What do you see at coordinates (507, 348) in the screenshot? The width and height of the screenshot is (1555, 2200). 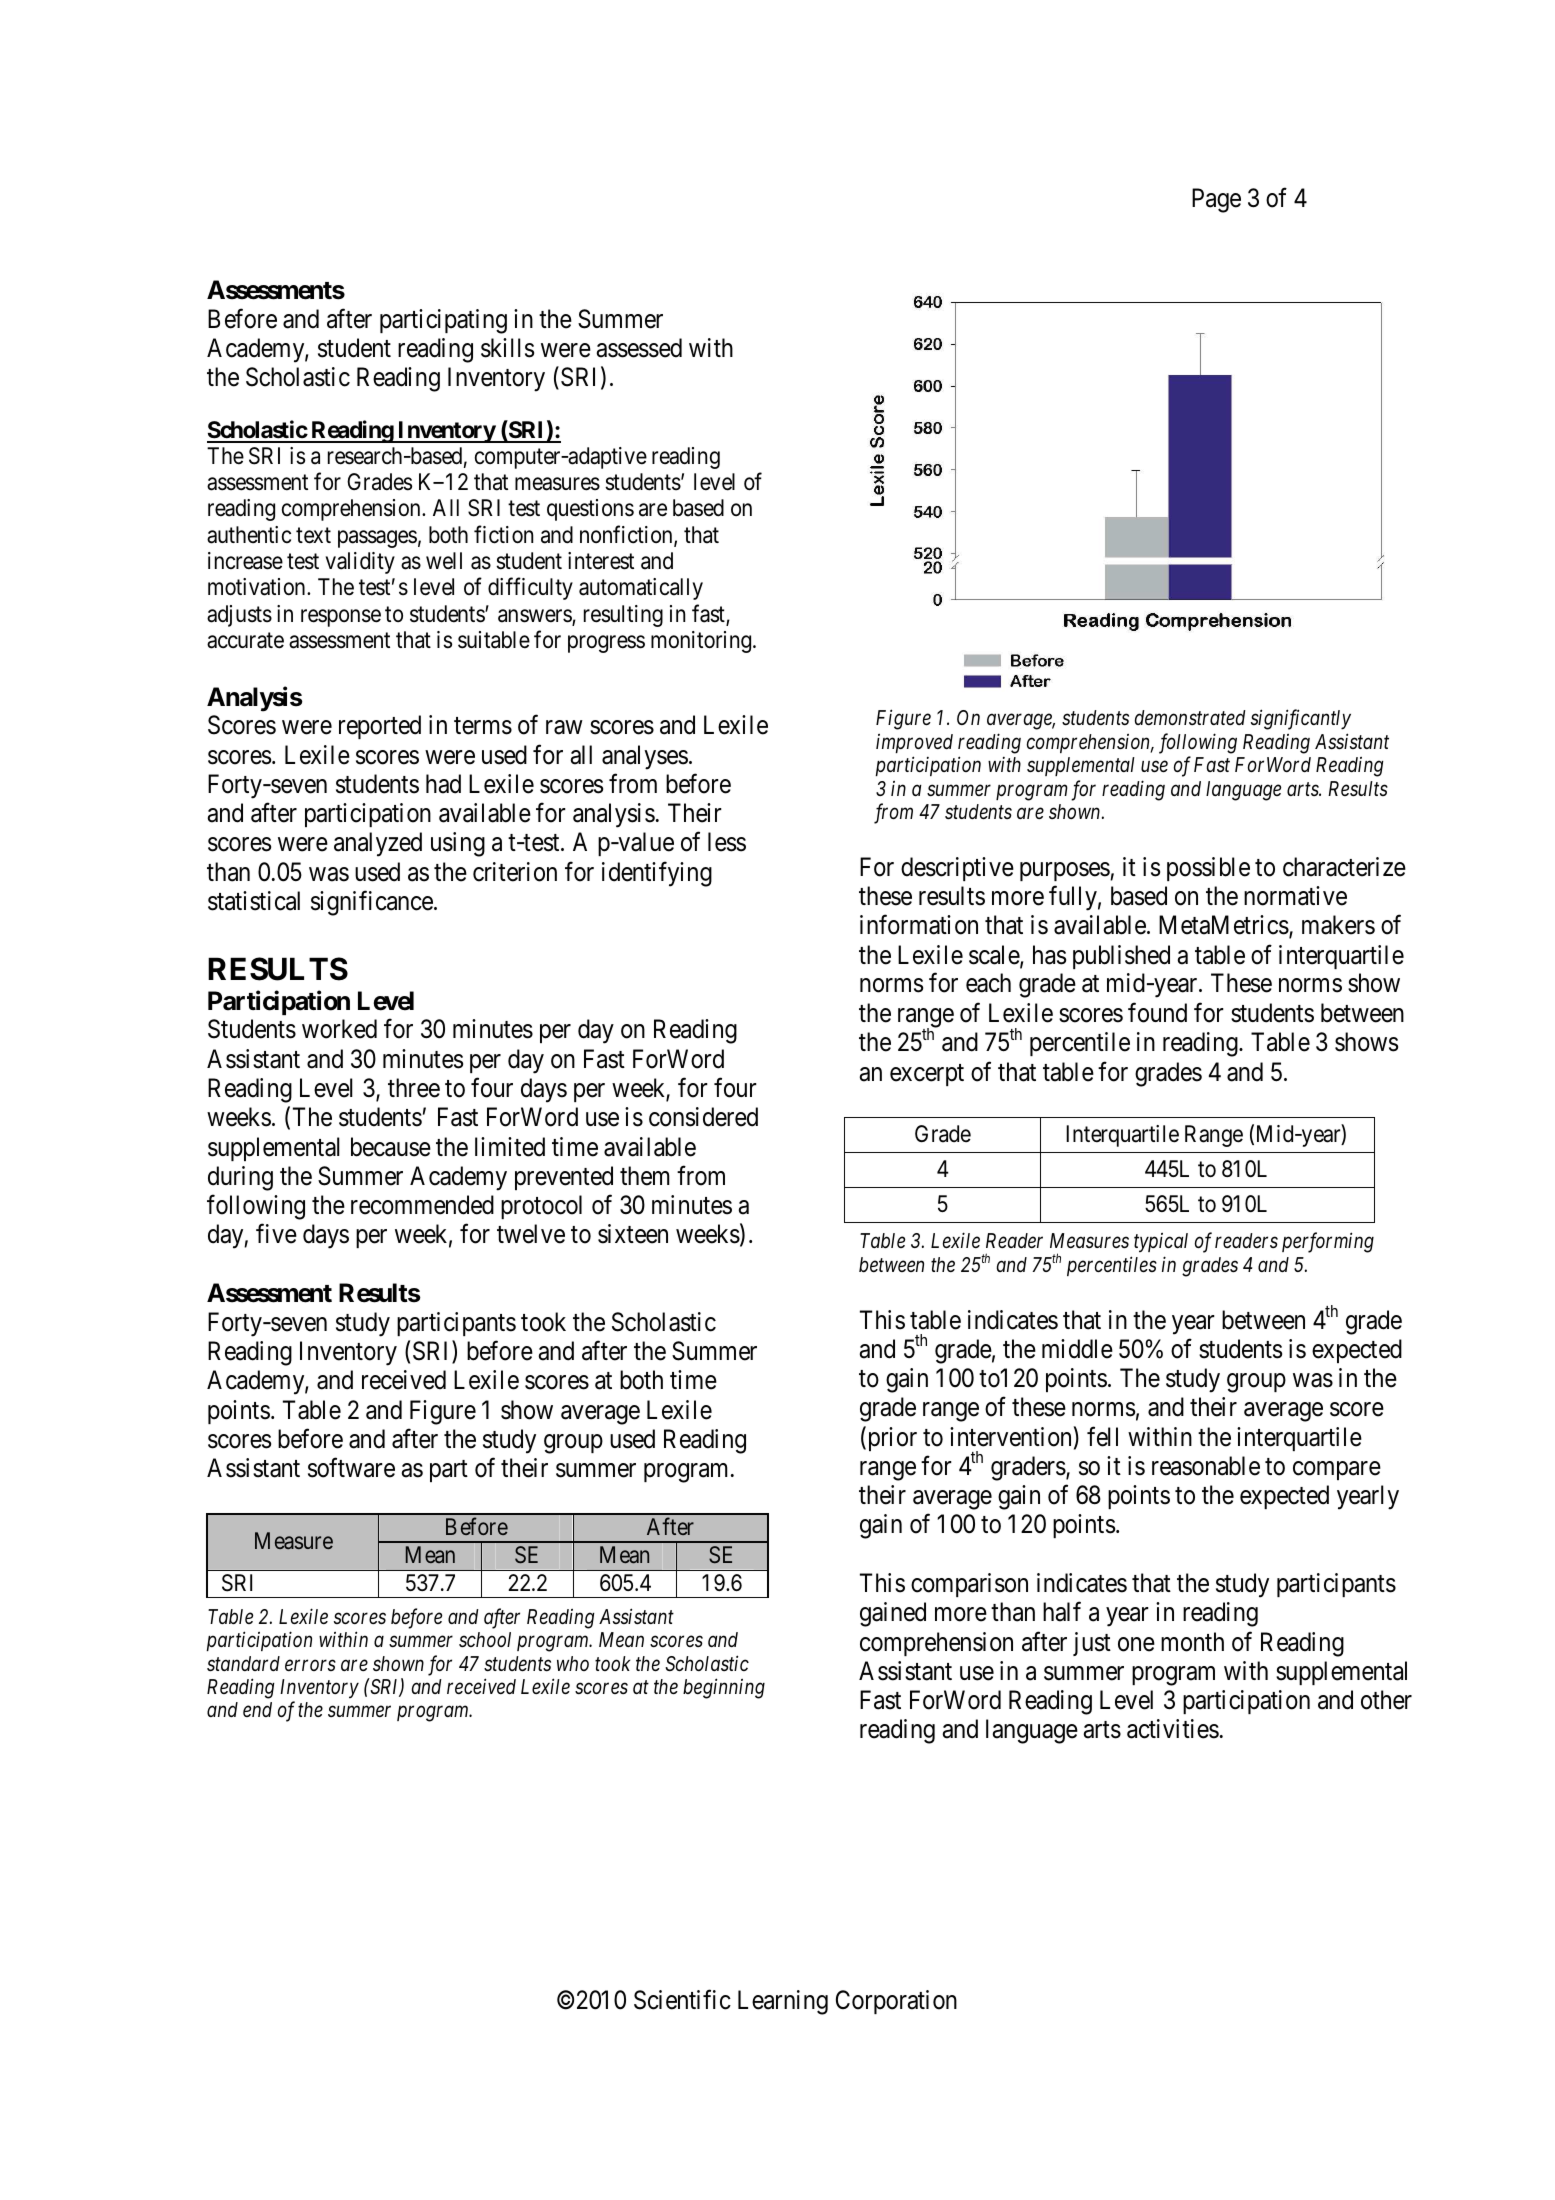 I see `skills` at bounding box center [507, 348].
